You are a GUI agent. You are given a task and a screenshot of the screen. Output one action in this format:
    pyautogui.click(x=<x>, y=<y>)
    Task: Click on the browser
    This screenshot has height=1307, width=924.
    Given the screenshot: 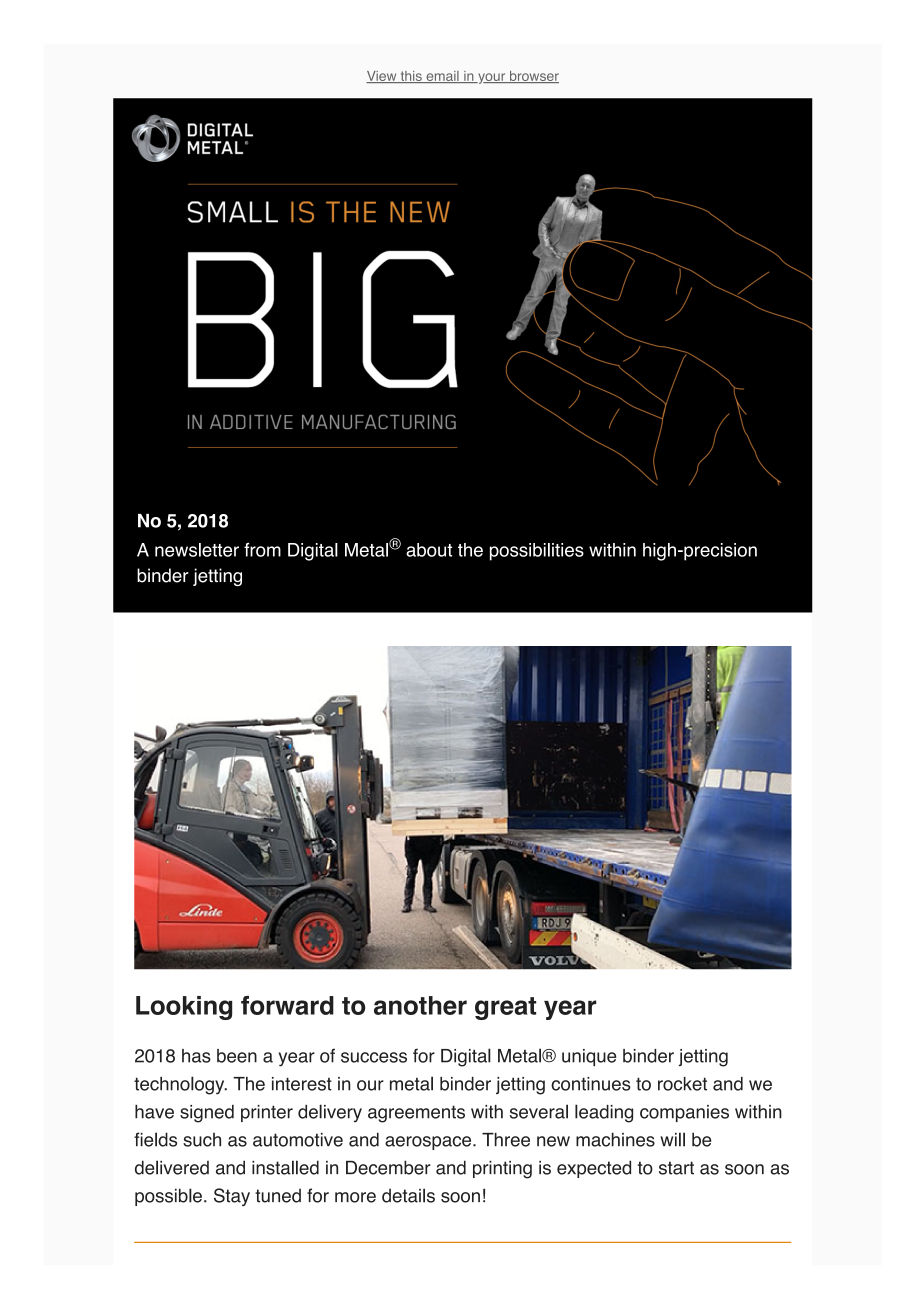 What is the action you would take?
    pyautogui.click(x=533, y=77)
